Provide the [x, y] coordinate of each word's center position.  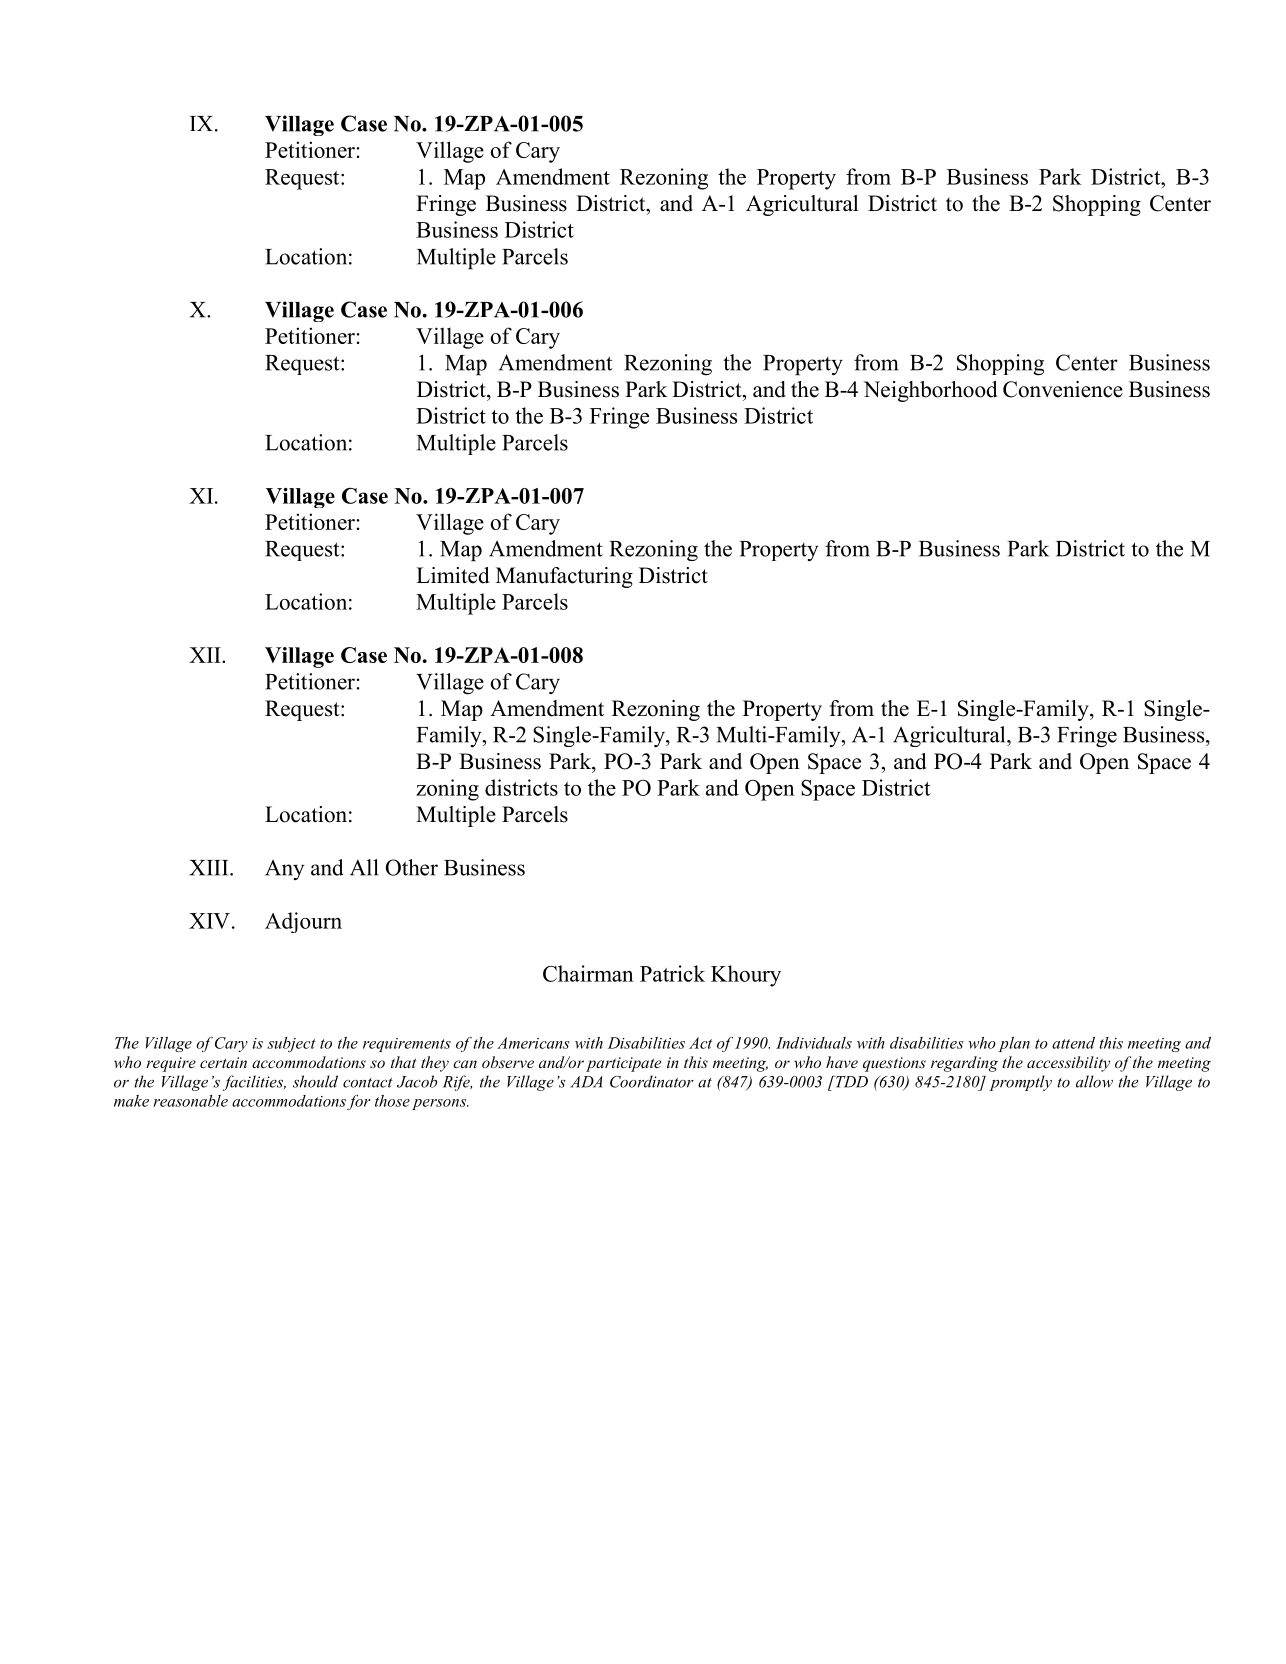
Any [284, 870]
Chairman [588, 973]
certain [223, 1062]
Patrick [672, 973]
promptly [1021, 1083]
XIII [210, 868]
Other [412, 867]
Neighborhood [930, 391]
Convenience [1063, 389]
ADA [586, 1082]
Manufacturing [564, 577]
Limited [452, 575]
